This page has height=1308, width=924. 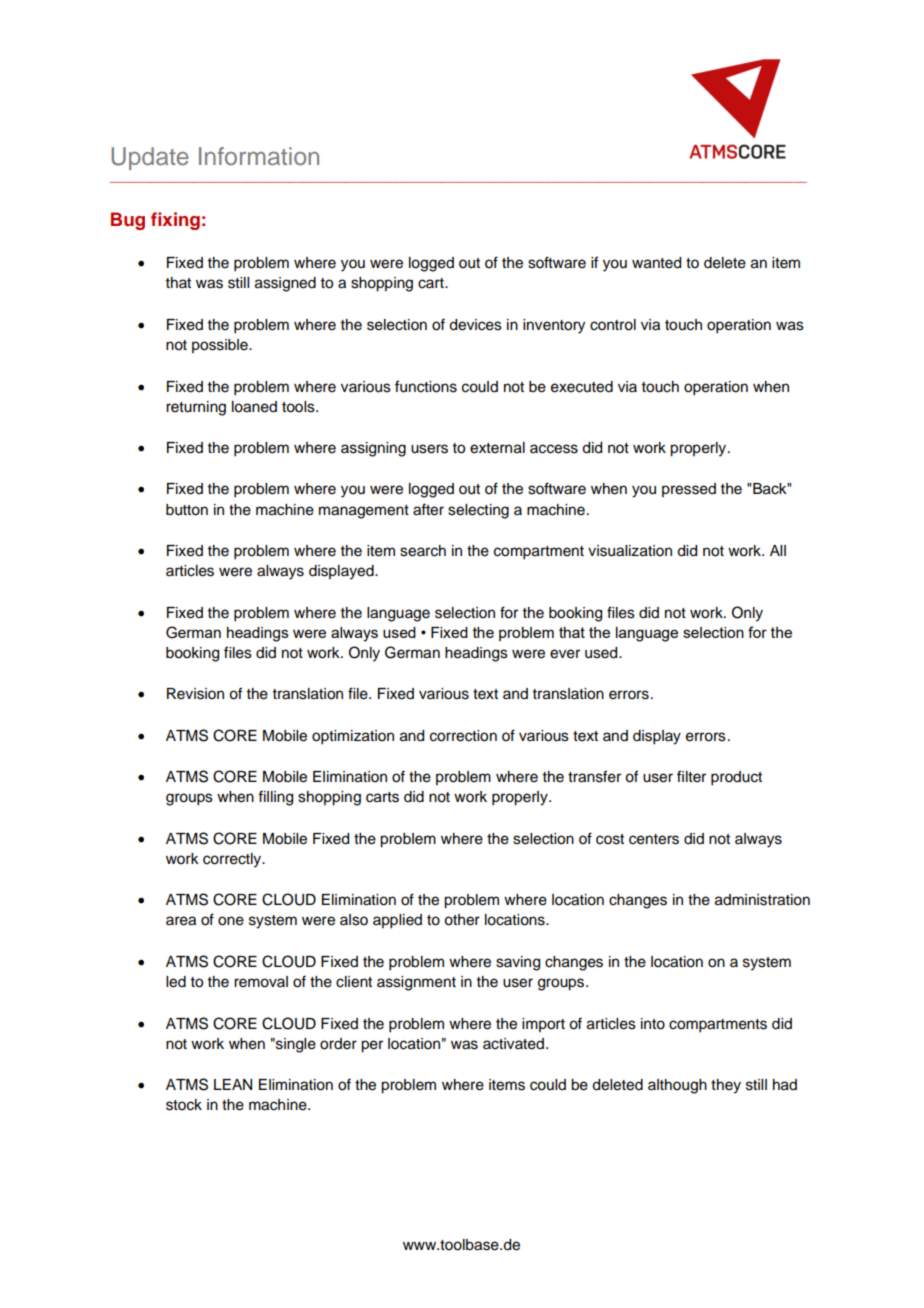 What do you see at coordinates (175, 221) in the page?
I see `fixing` at bounding box center [175, 221].
